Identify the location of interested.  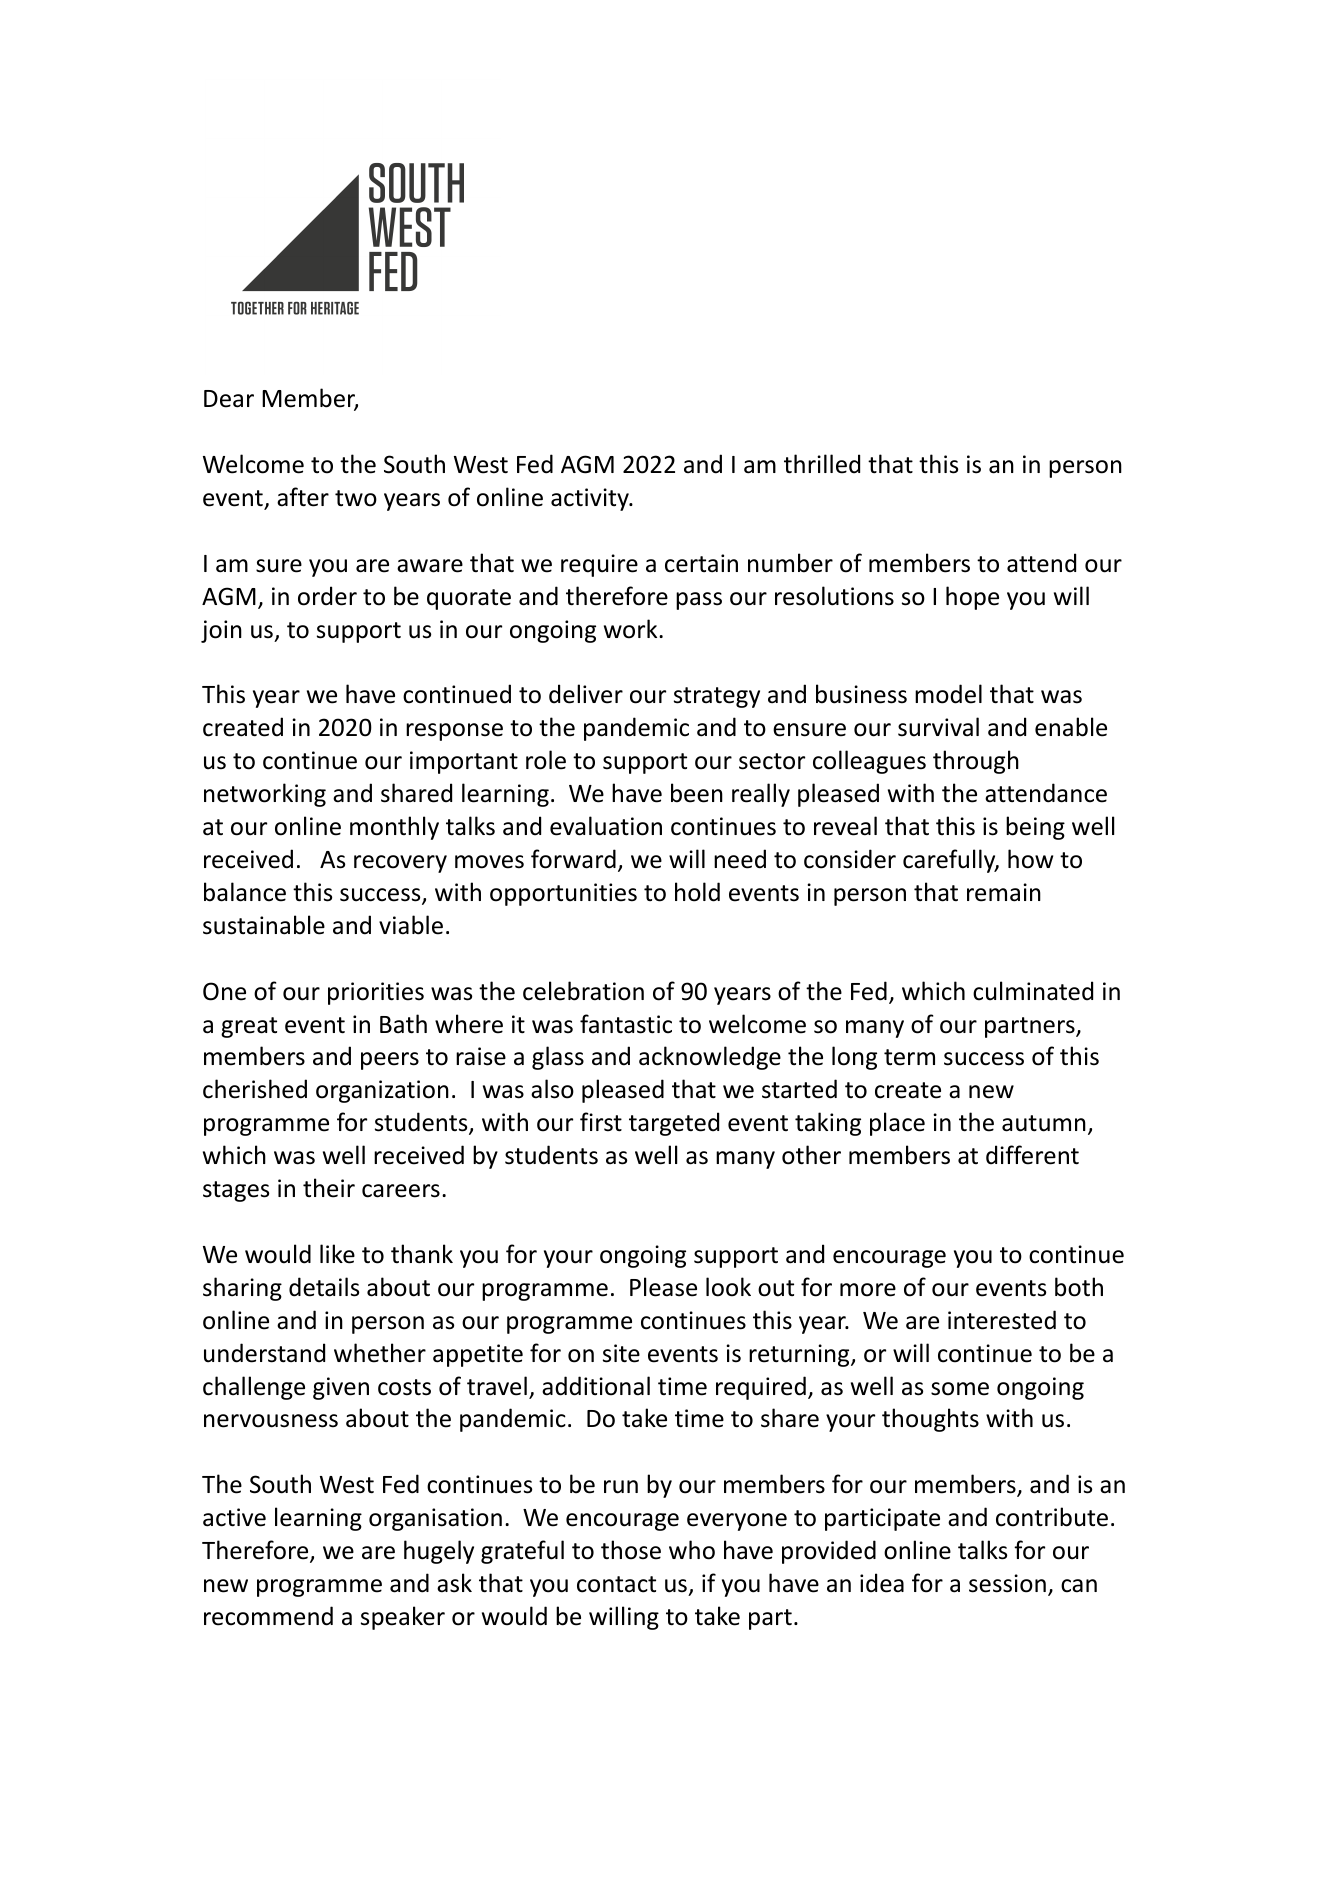
(1002, 1320).
